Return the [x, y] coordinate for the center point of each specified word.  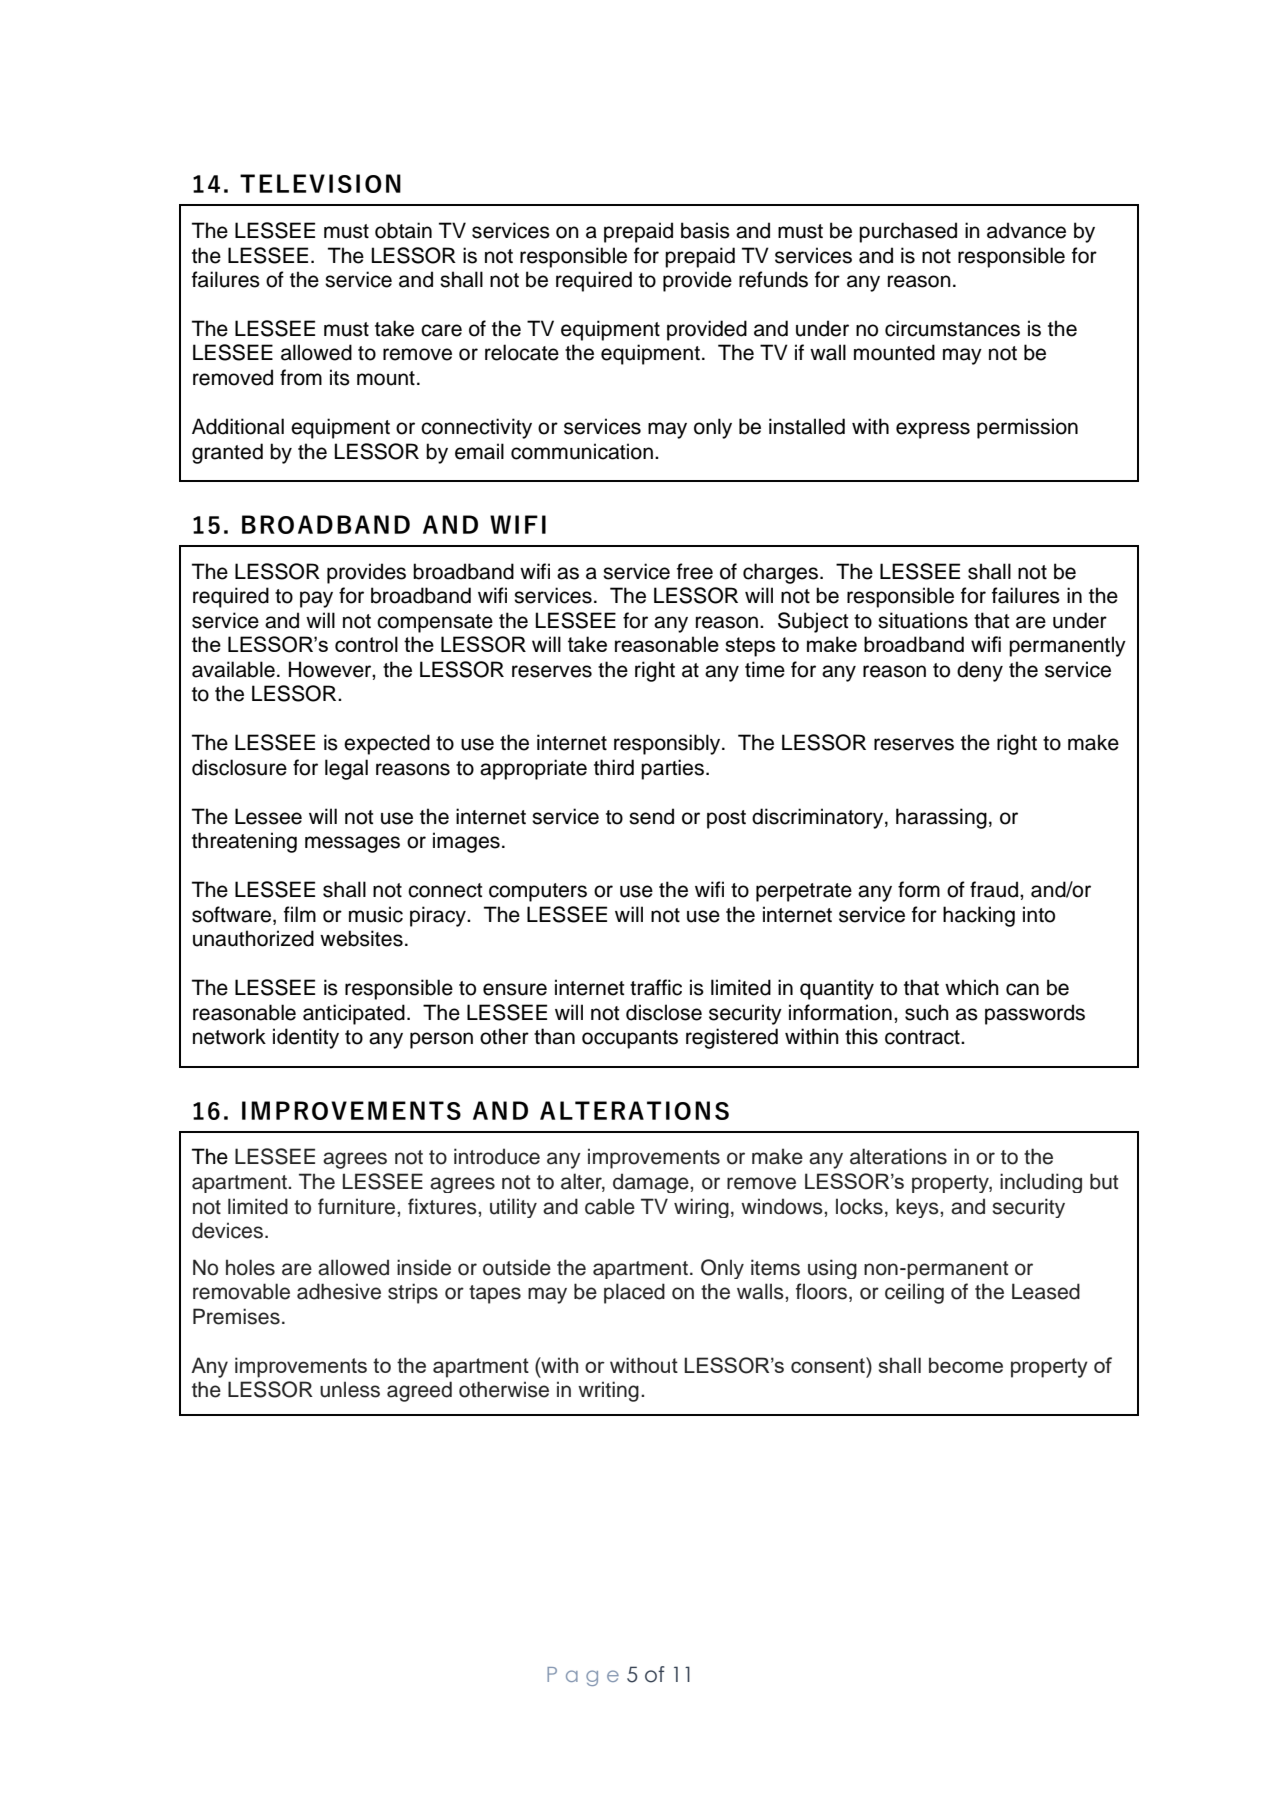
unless [350, 1389]
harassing [941, 818]
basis [705, 230]
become [966, 1365]
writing [608, 1391]
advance [1026, 230]
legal [346, 769]
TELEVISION [320, 183]
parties [672, 769]
